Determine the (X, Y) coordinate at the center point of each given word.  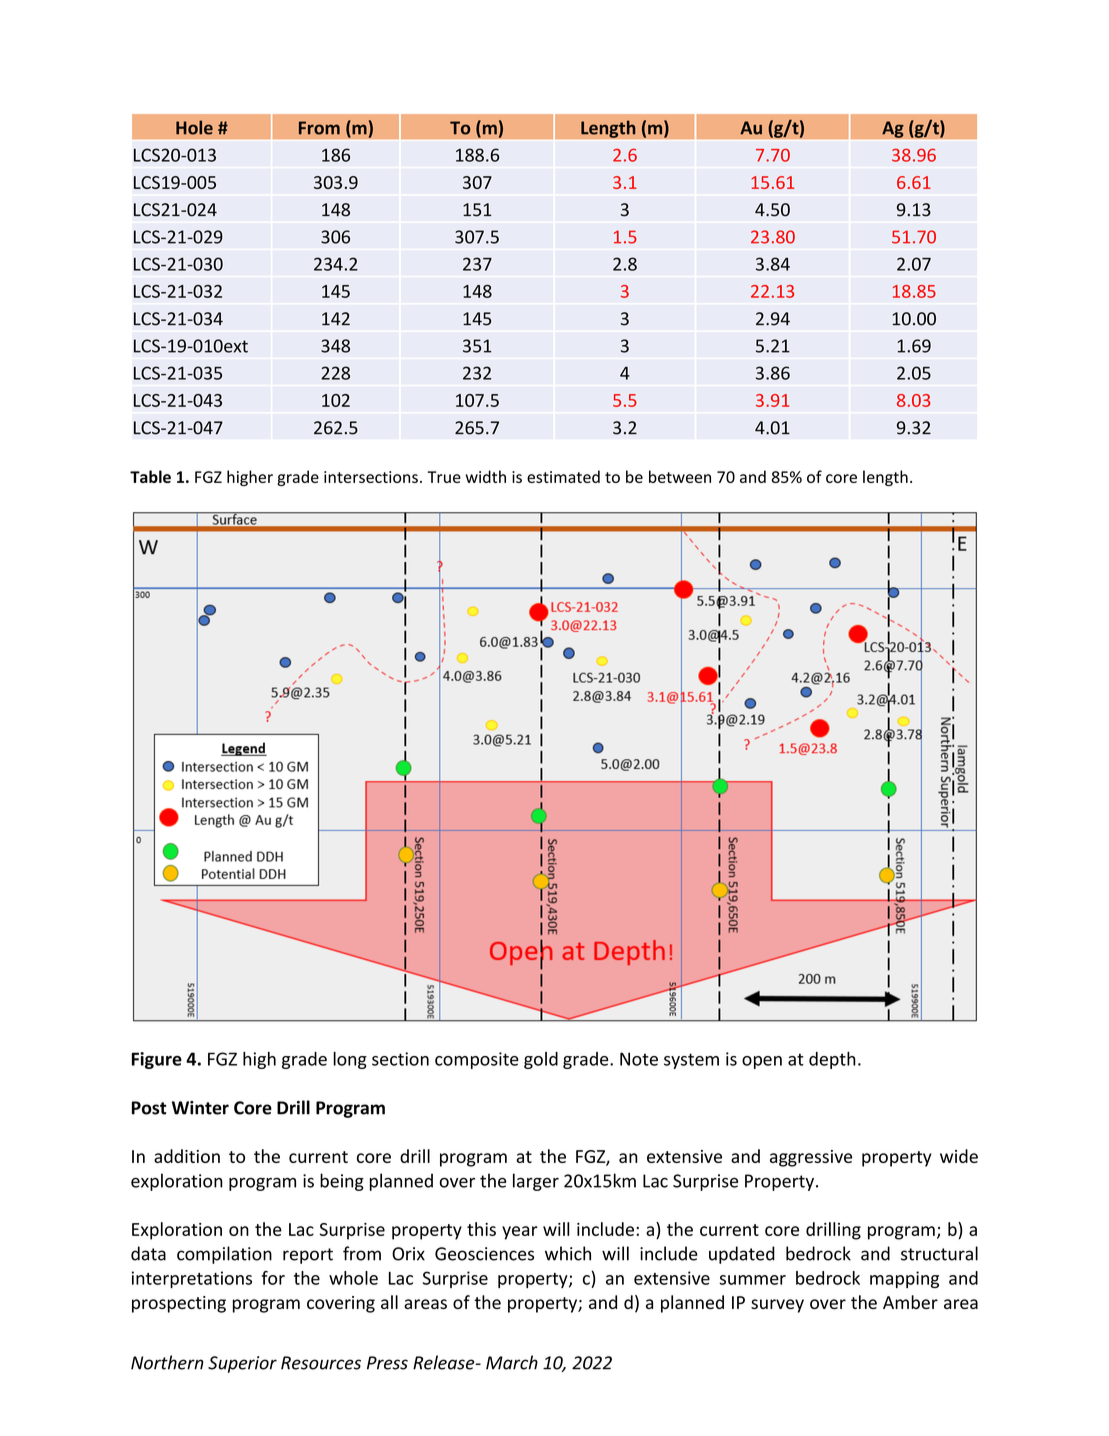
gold (541, 1060)
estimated (563, 476)
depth (832, 1060)
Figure (157, 1060)
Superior (242, 1364)
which (568, 1253)
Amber (910, 1302)
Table (150, 476)
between (680, 476)
